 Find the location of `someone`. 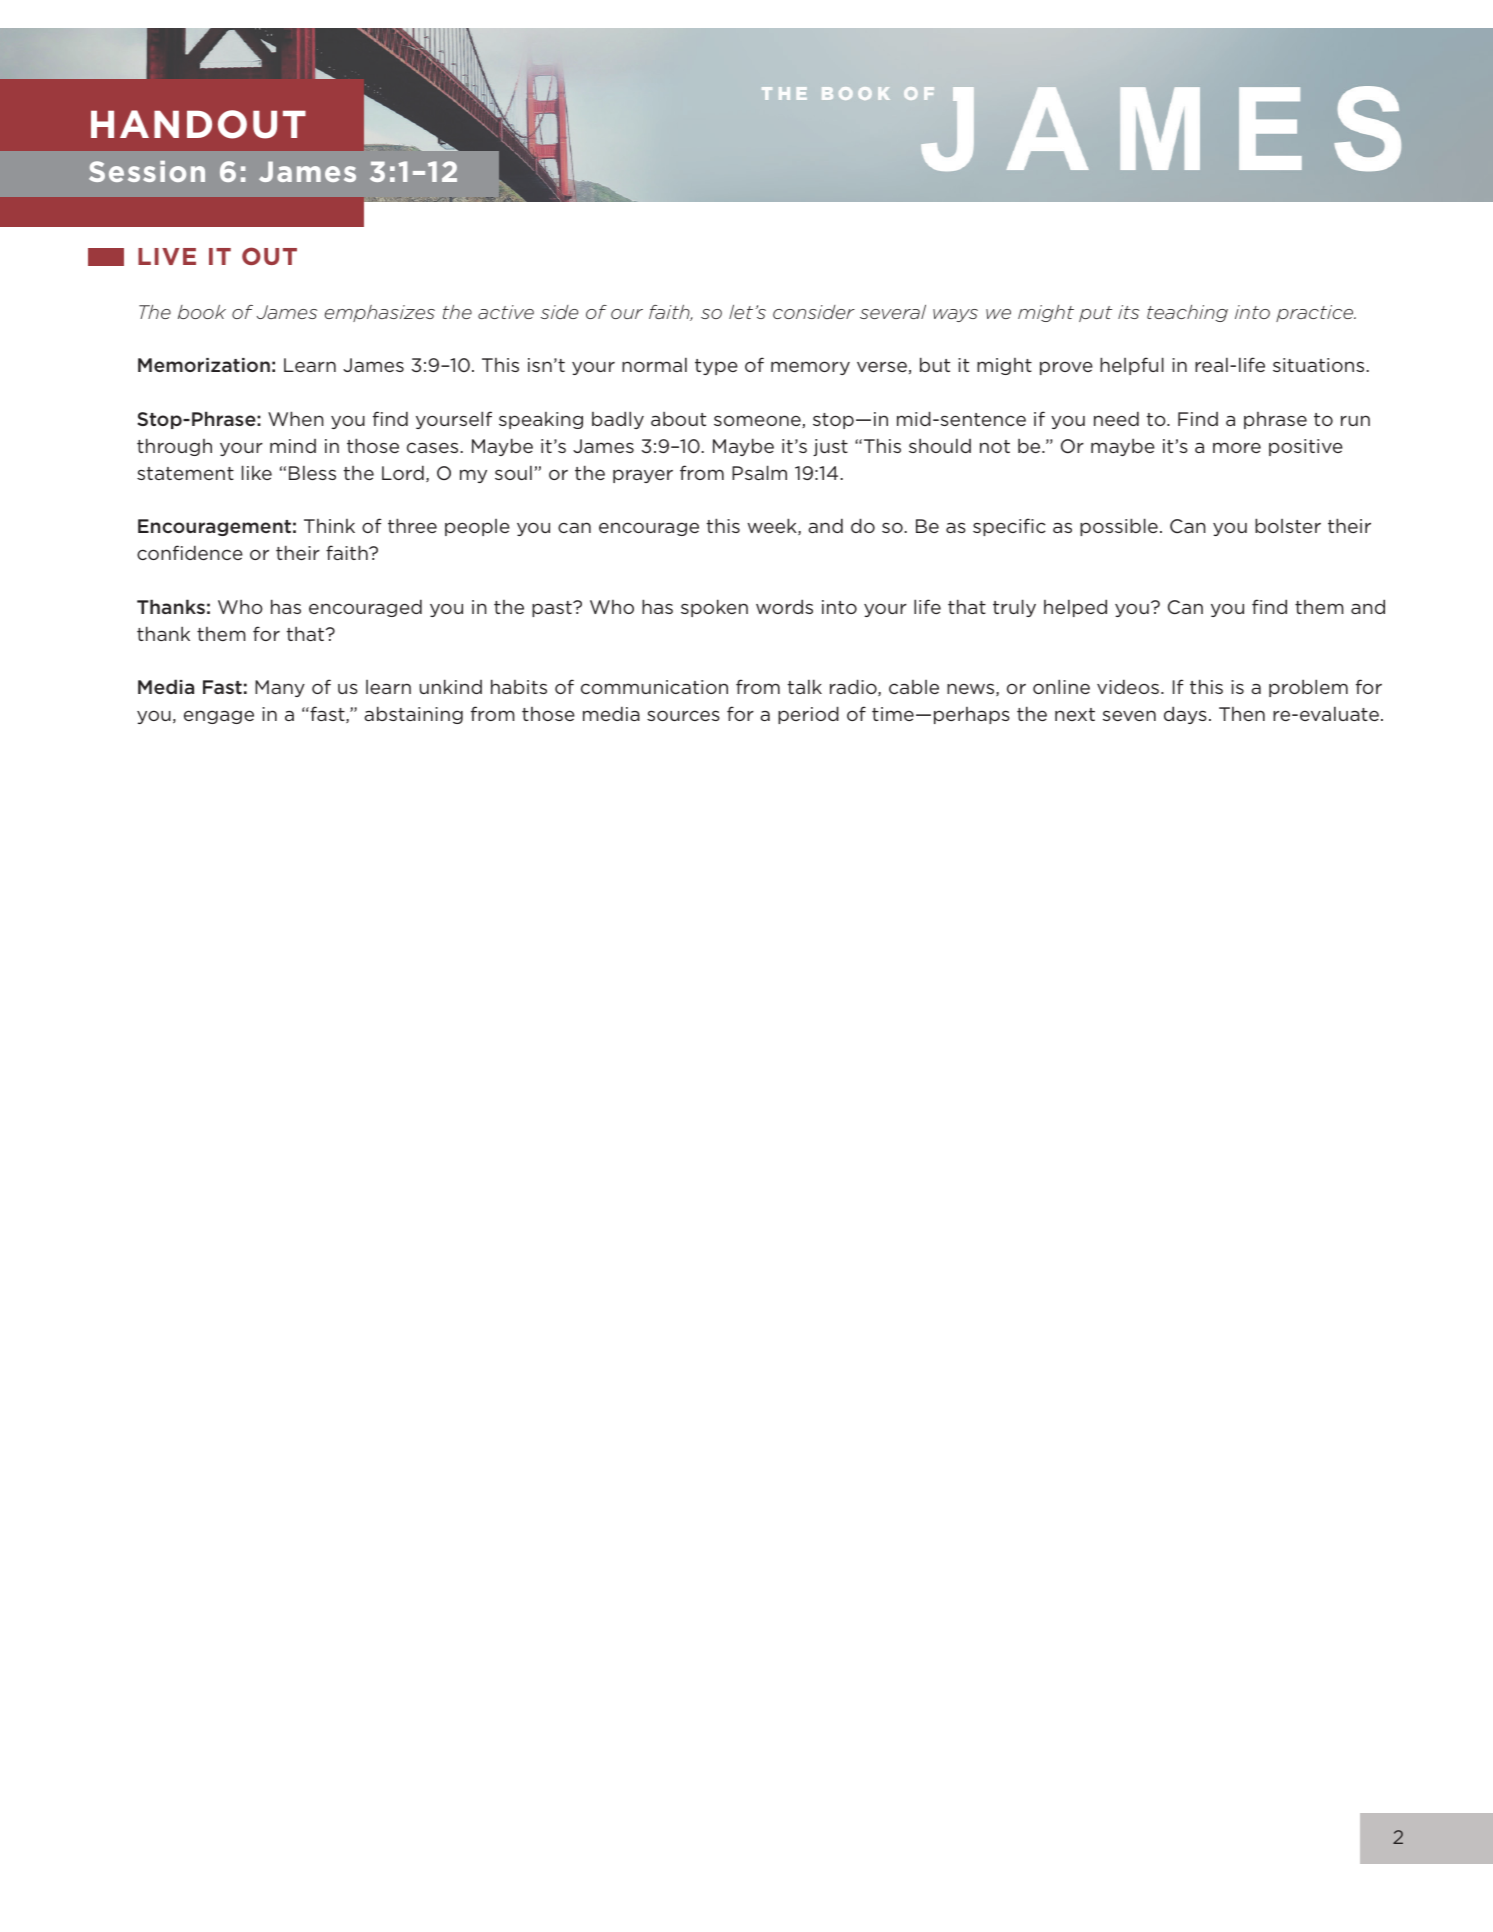

someone is located at coordinates (758, 421).
